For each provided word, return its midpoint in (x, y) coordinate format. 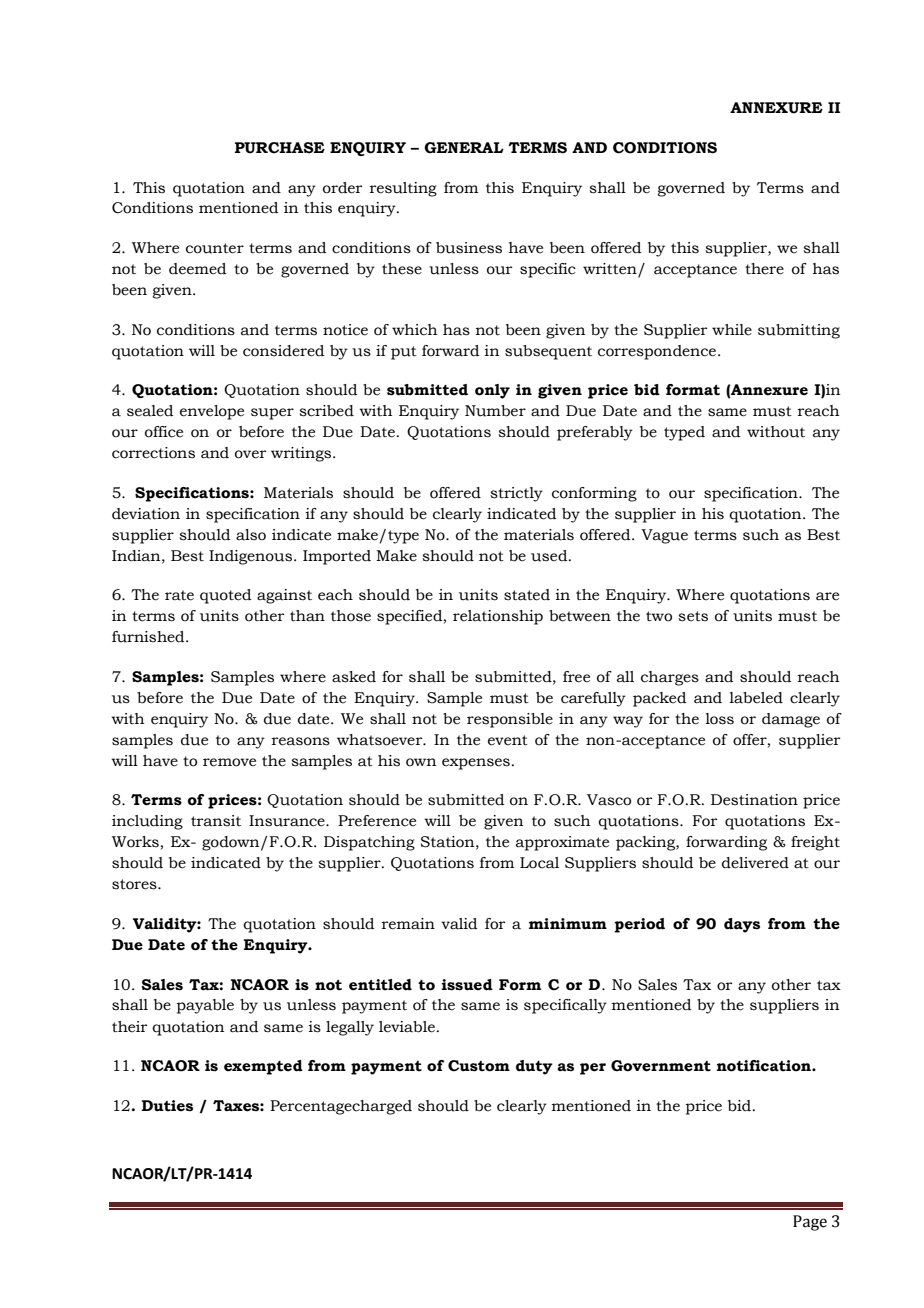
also (251, 535)
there (764, 269)
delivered (755, 863)
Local (539, 863)
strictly (516, 494)
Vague (664, 536)
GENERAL (464, 147)
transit (216, 821)
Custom (479, 1066)
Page (810, 1223)
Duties (167, 1106)
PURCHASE (280, 148)
